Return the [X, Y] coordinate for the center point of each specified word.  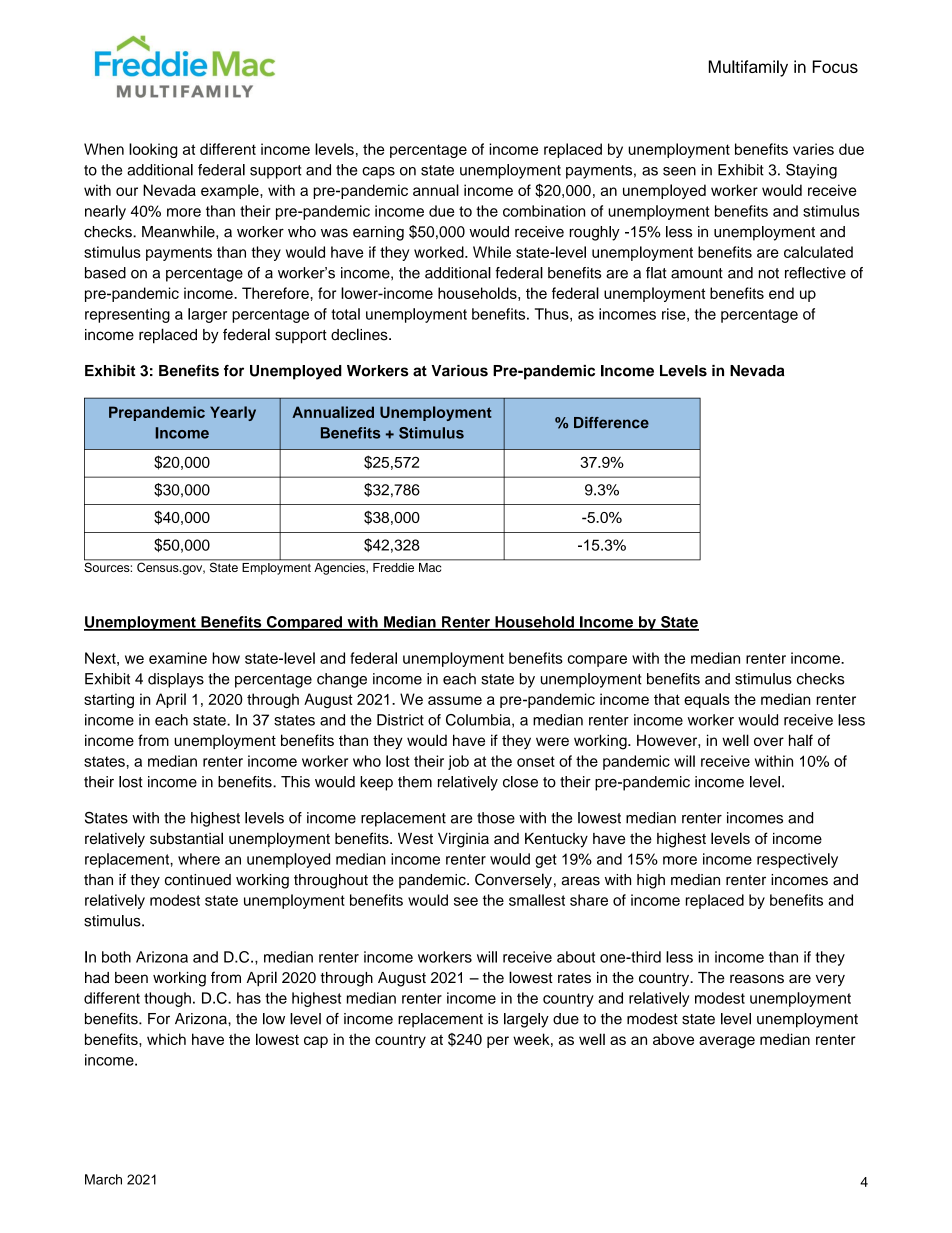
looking [153, 150]
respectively [797, 860]
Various [459, 371]
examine [178, 658]
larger [207, 315]
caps [378, 173]
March [103, 1179]
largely [526, 1020]
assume [455, 700]
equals [707, 700]
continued [198, 880]
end [781, 293]
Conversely [513, 881]
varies [813, 149]
